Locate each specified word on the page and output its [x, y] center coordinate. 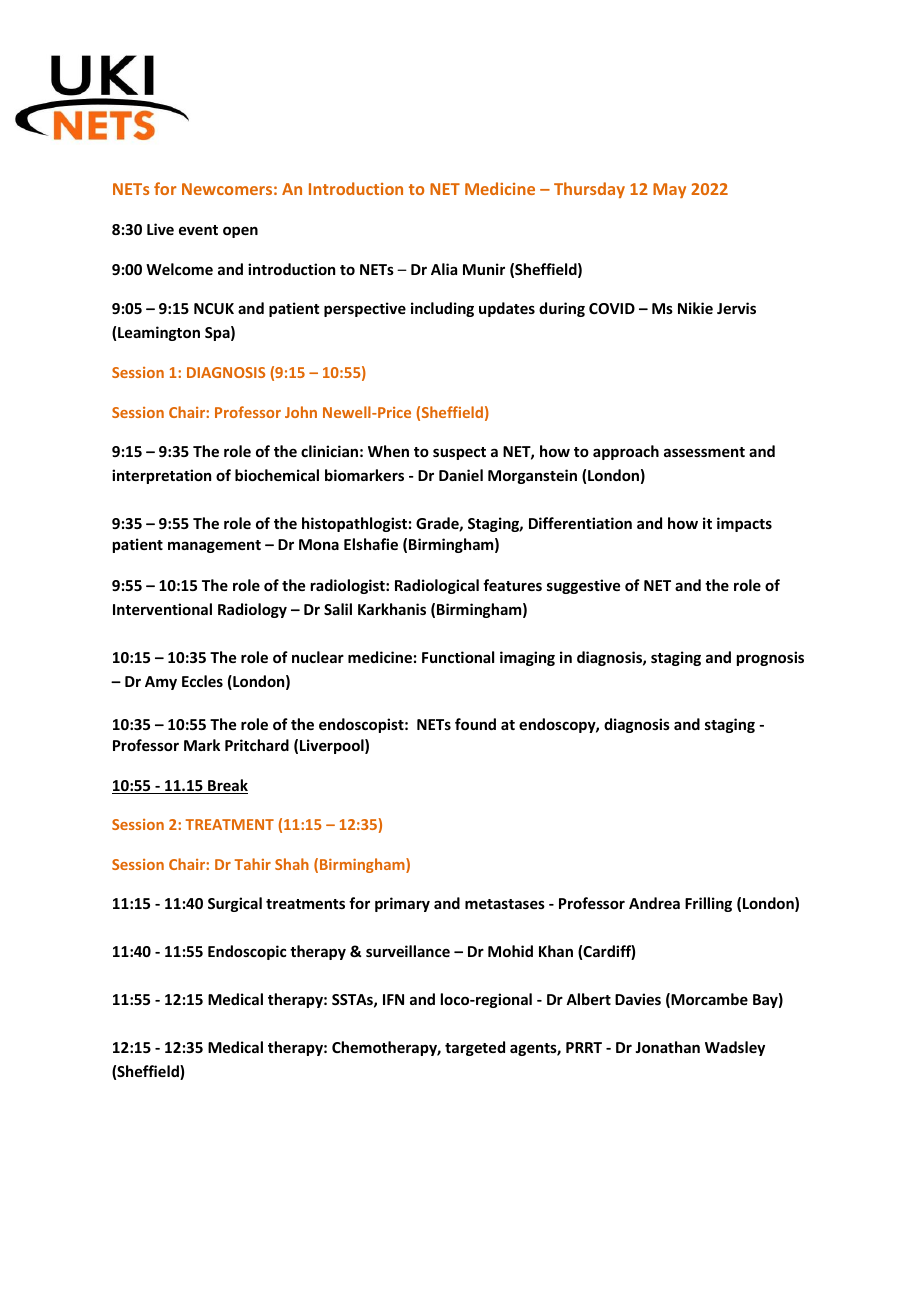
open [240, 232]
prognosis [770, 658]
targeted [475, 1048]
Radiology [252, 610]
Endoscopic [247, 952]
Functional [458, 657]
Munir [484, 269]
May [669, 190]
